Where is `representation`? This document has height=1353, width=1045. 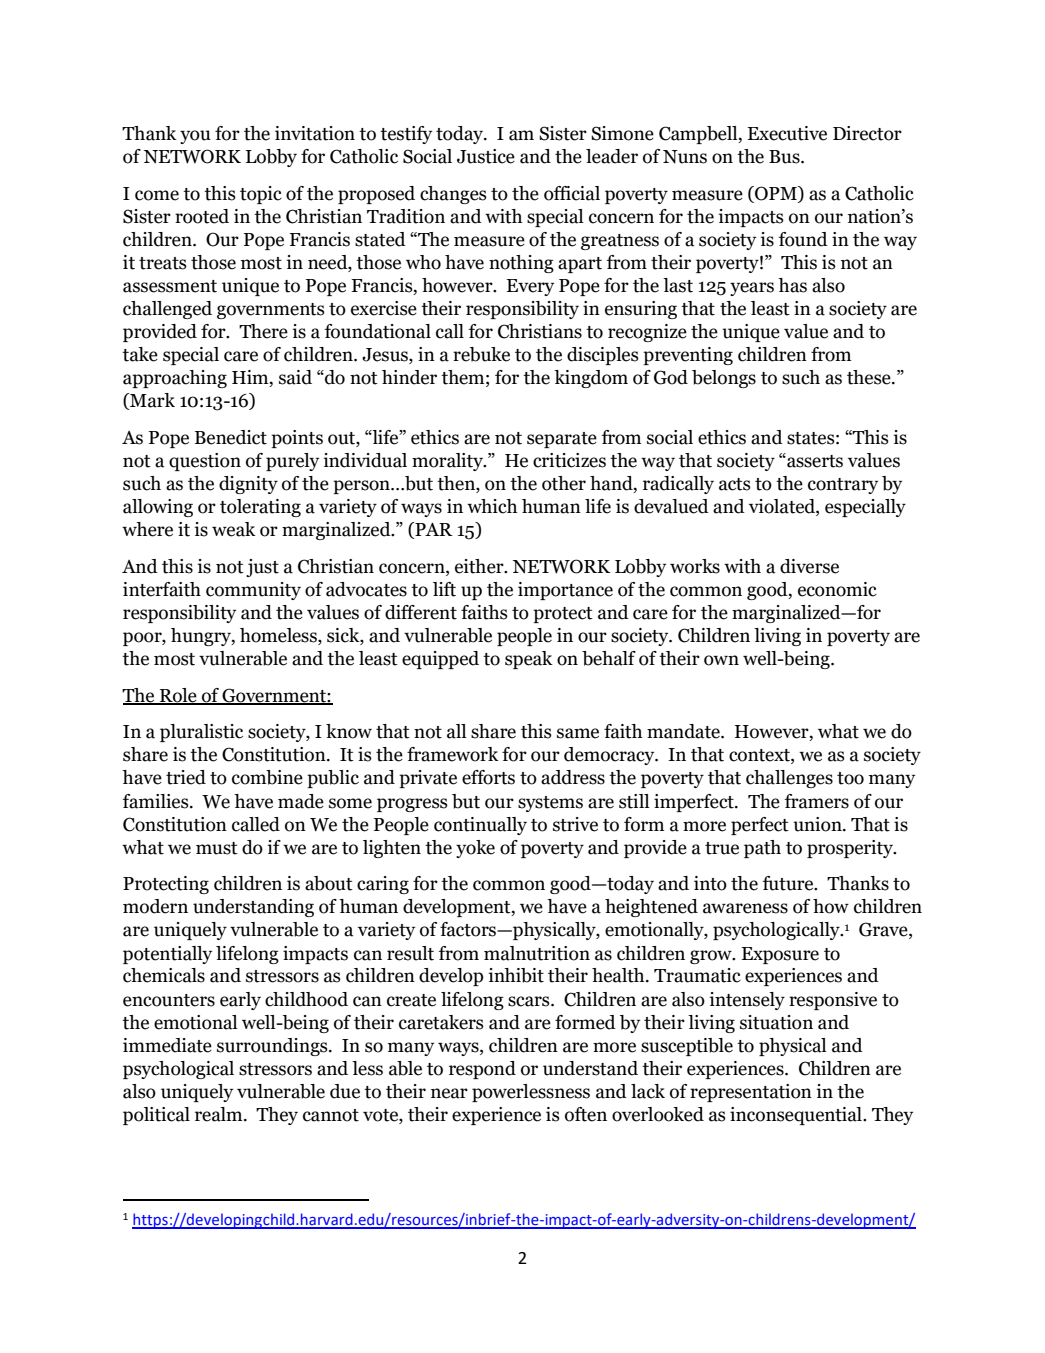 representation is located at coordinates (751, 1093).
